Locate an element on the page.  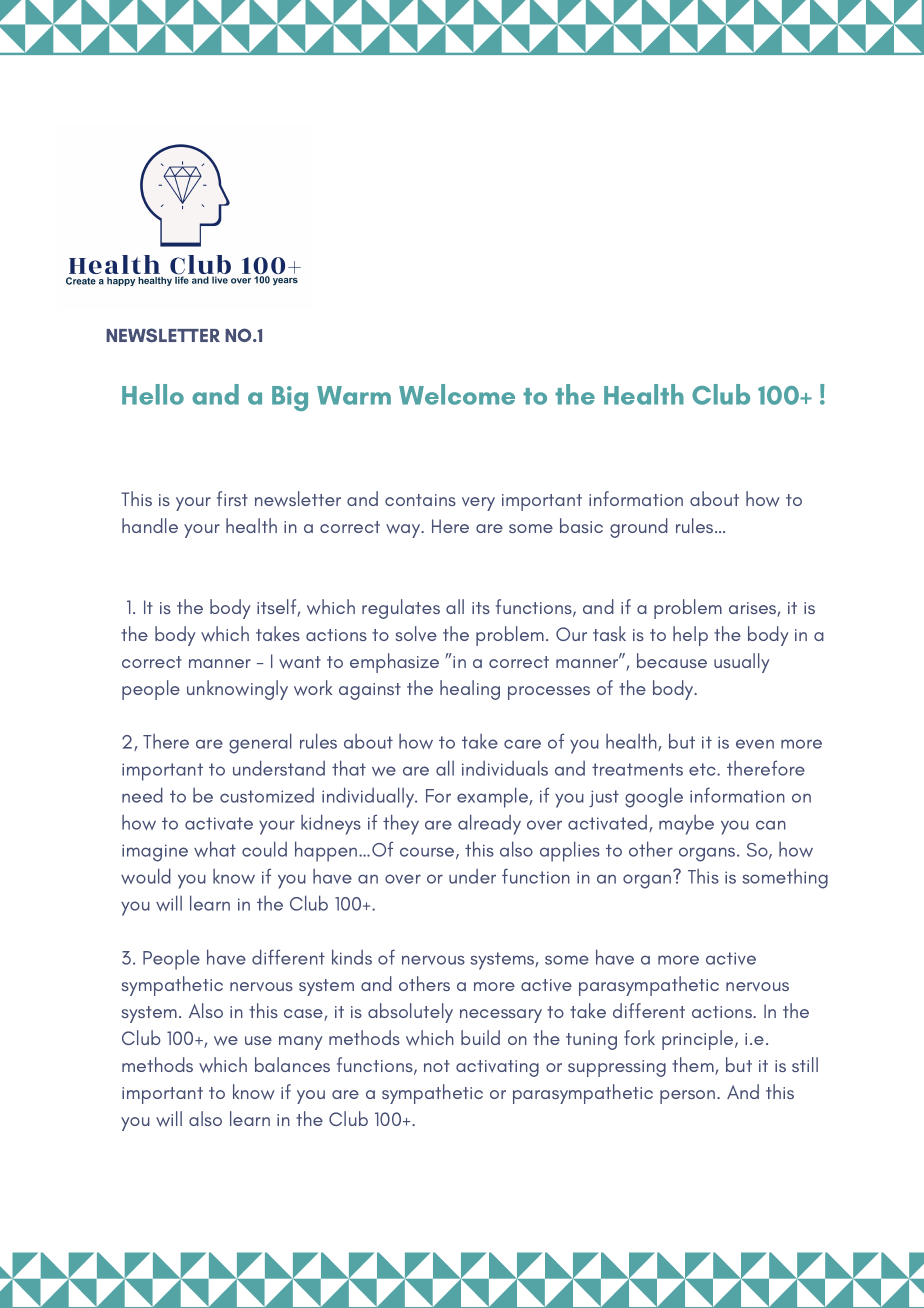
applies is located at coordinates (570, 851).
